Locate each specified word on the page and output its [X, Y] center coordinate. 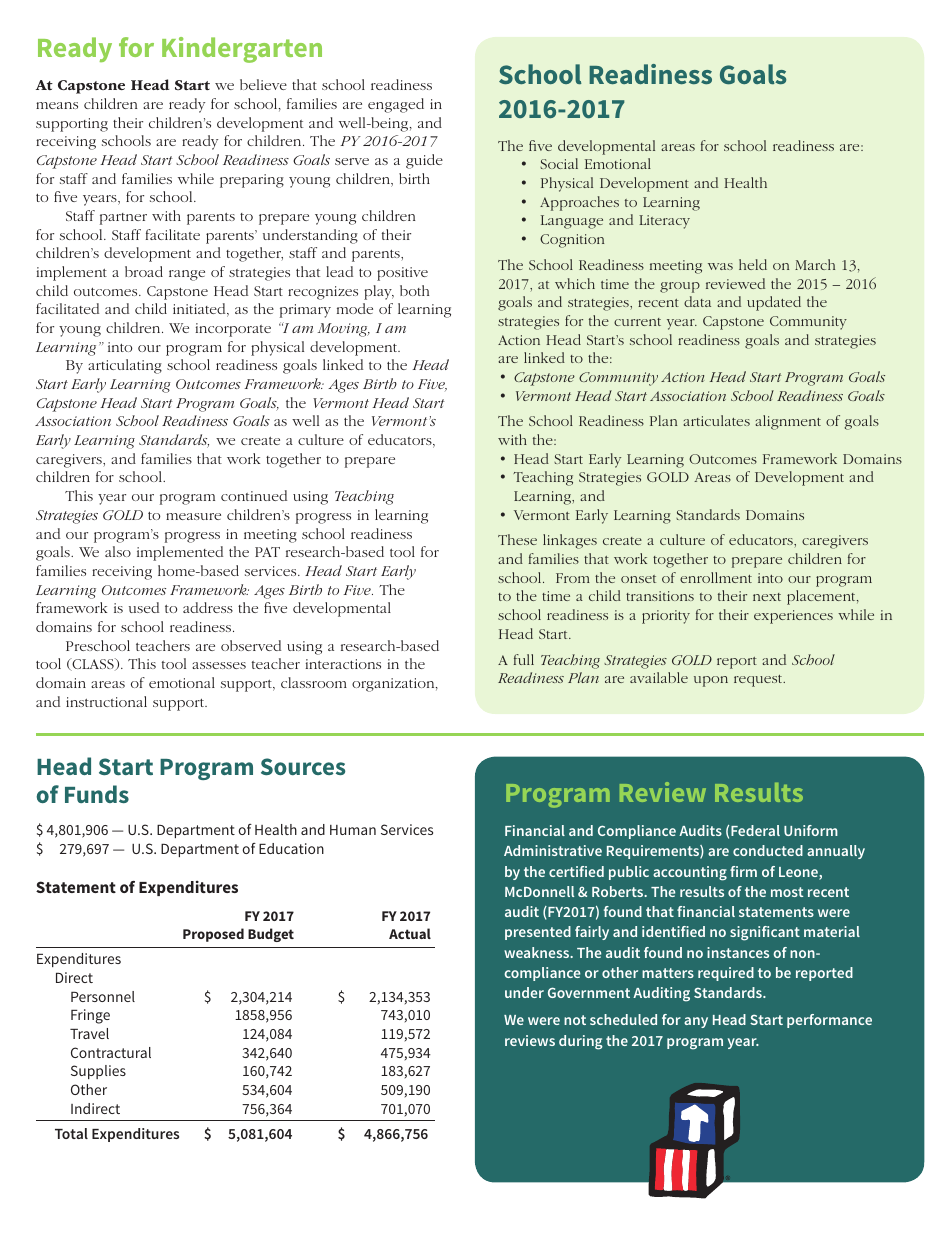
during [581, 1042]
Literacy [664, 222]
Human [353, 830]
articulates [716, 420]
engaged [396, 105]
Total [71, 1133]
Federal [755, 830]
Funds [97, 794]
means [57, 105]
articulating [125, 366]
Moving [344, 330]
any [696, 1022]
